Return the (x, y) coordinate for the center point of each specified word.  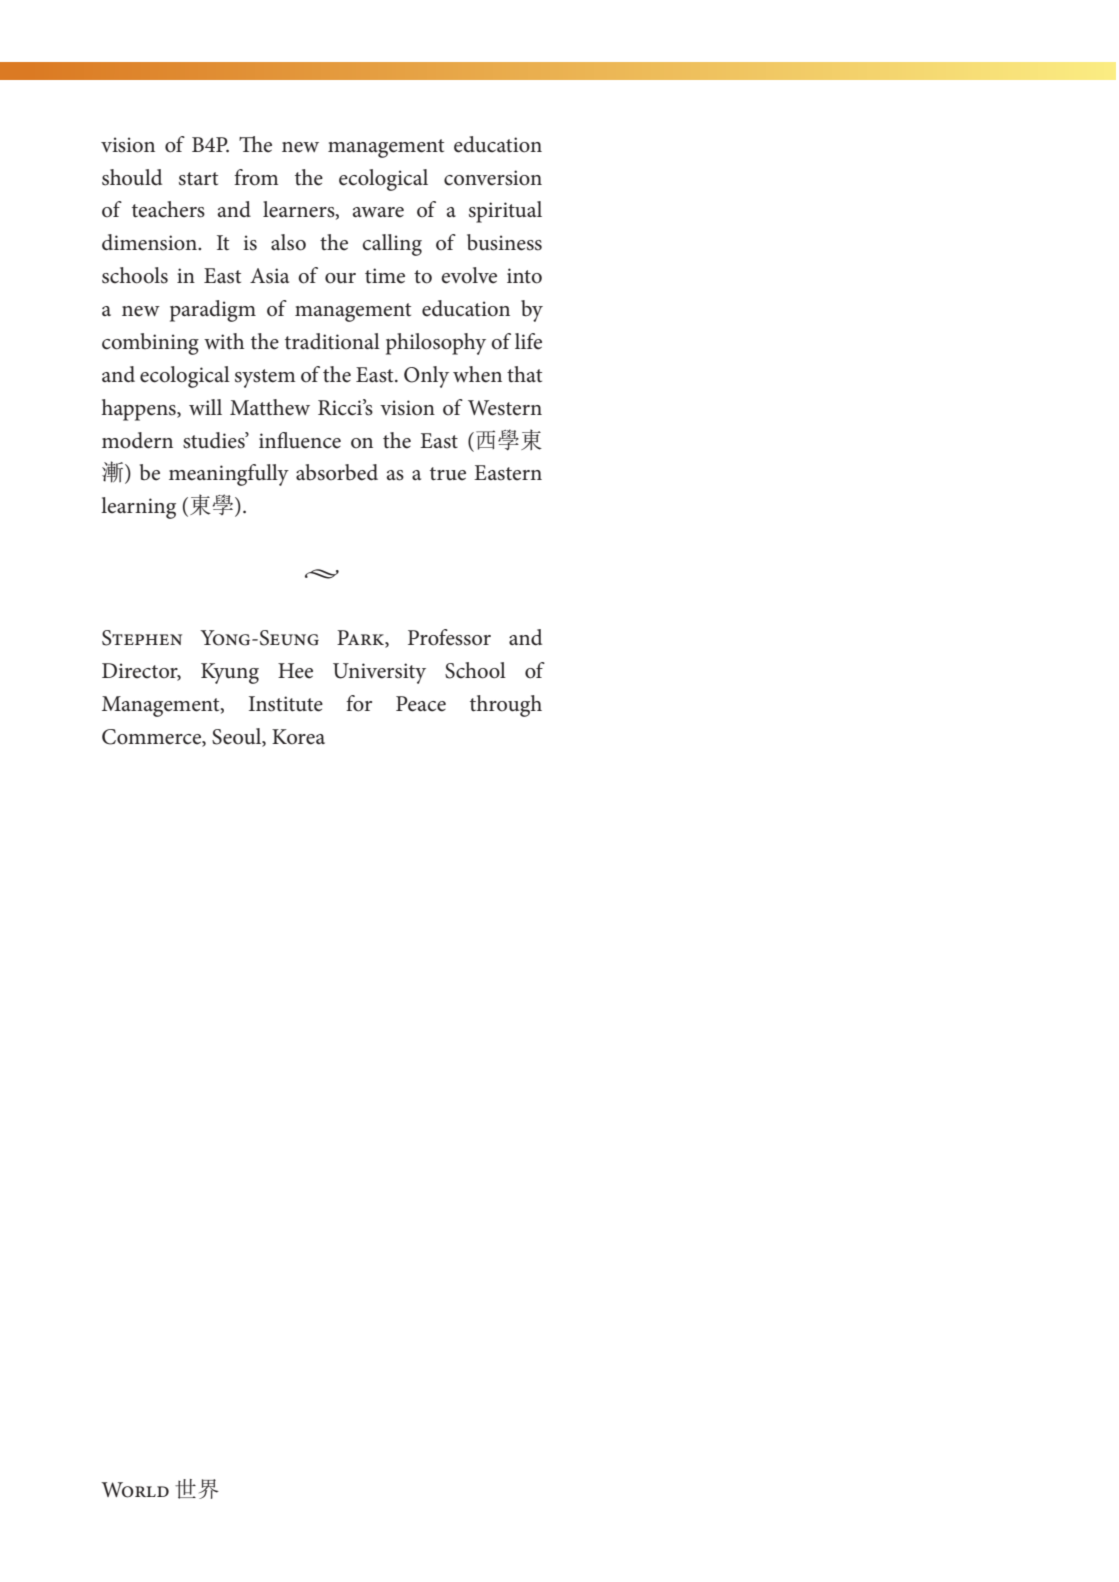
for (359, 703)
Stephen (142, 638)
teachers (168, 209)
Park (361, 637)
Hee (295, 671)
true (448, 474)
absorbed (337, 472)
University (379, 673)
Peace (421, 704)
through (506, 706)
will (205, 407)
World (135, 1490)
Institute (286, 704)
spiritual (505, 212)
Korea (298, 737)
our (340, 278)
